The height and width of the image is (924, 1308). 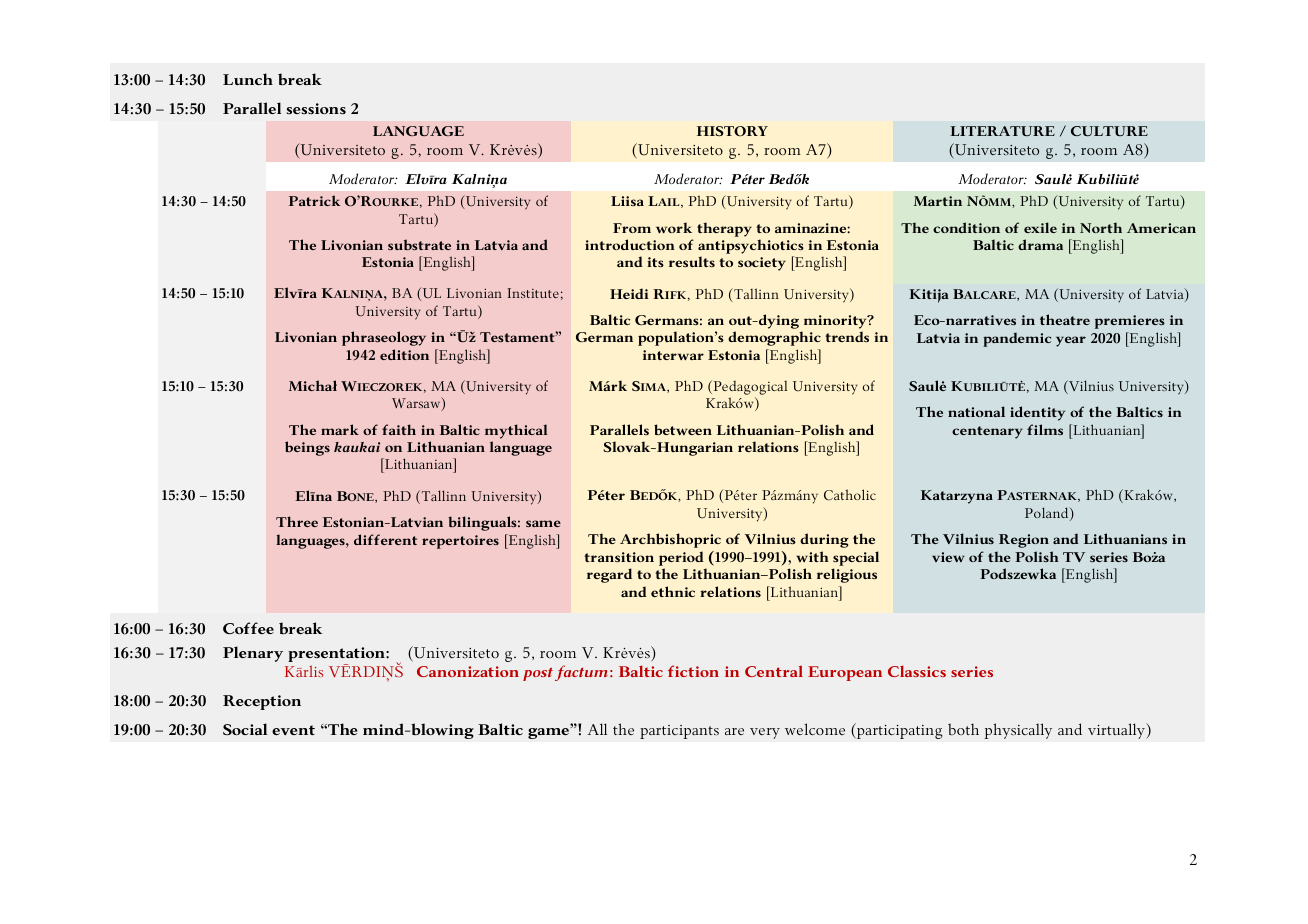 I want to click on event, so click(x=293, y=730).
